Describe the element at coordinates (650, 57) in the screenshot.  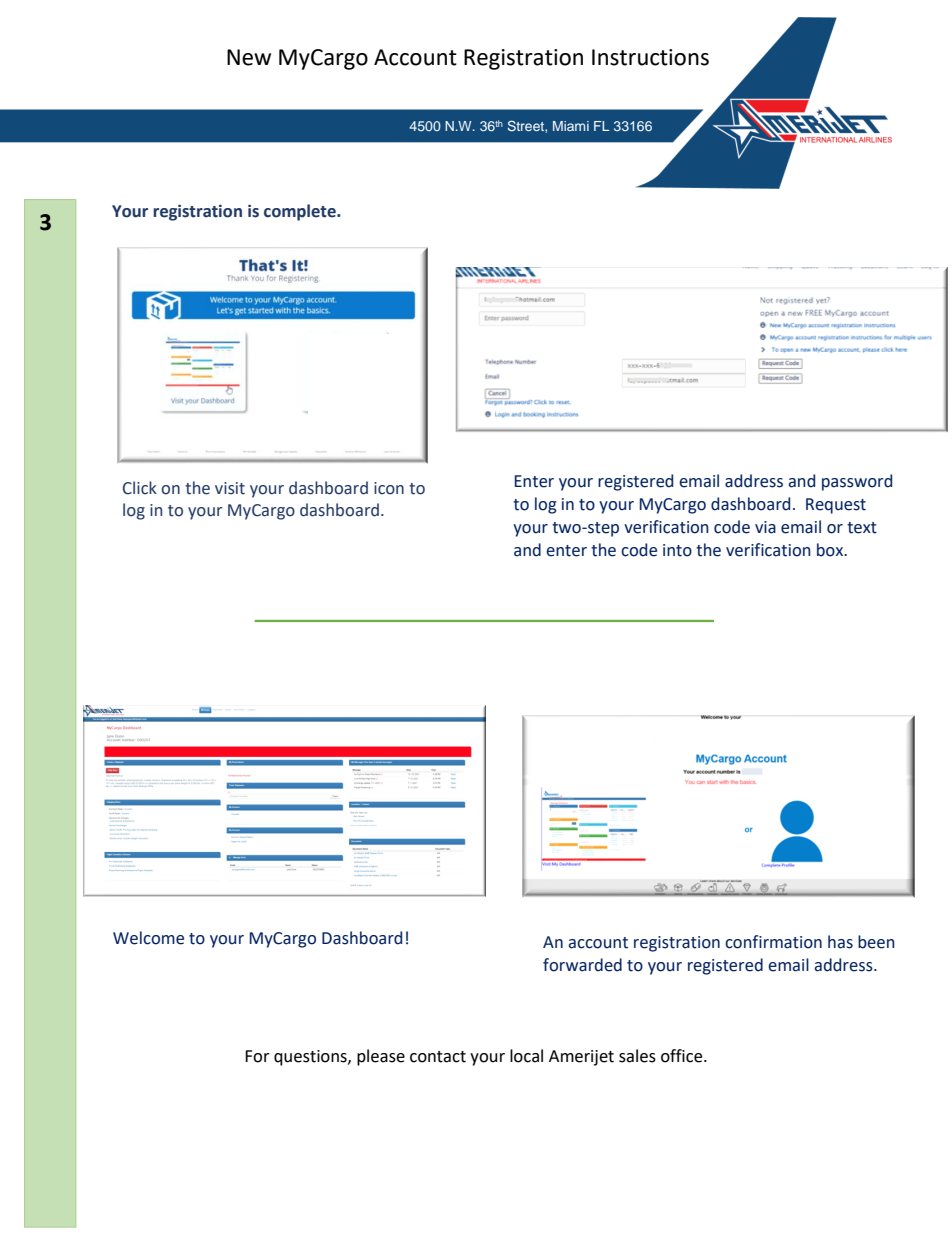
I see `Instructions` at that location.
